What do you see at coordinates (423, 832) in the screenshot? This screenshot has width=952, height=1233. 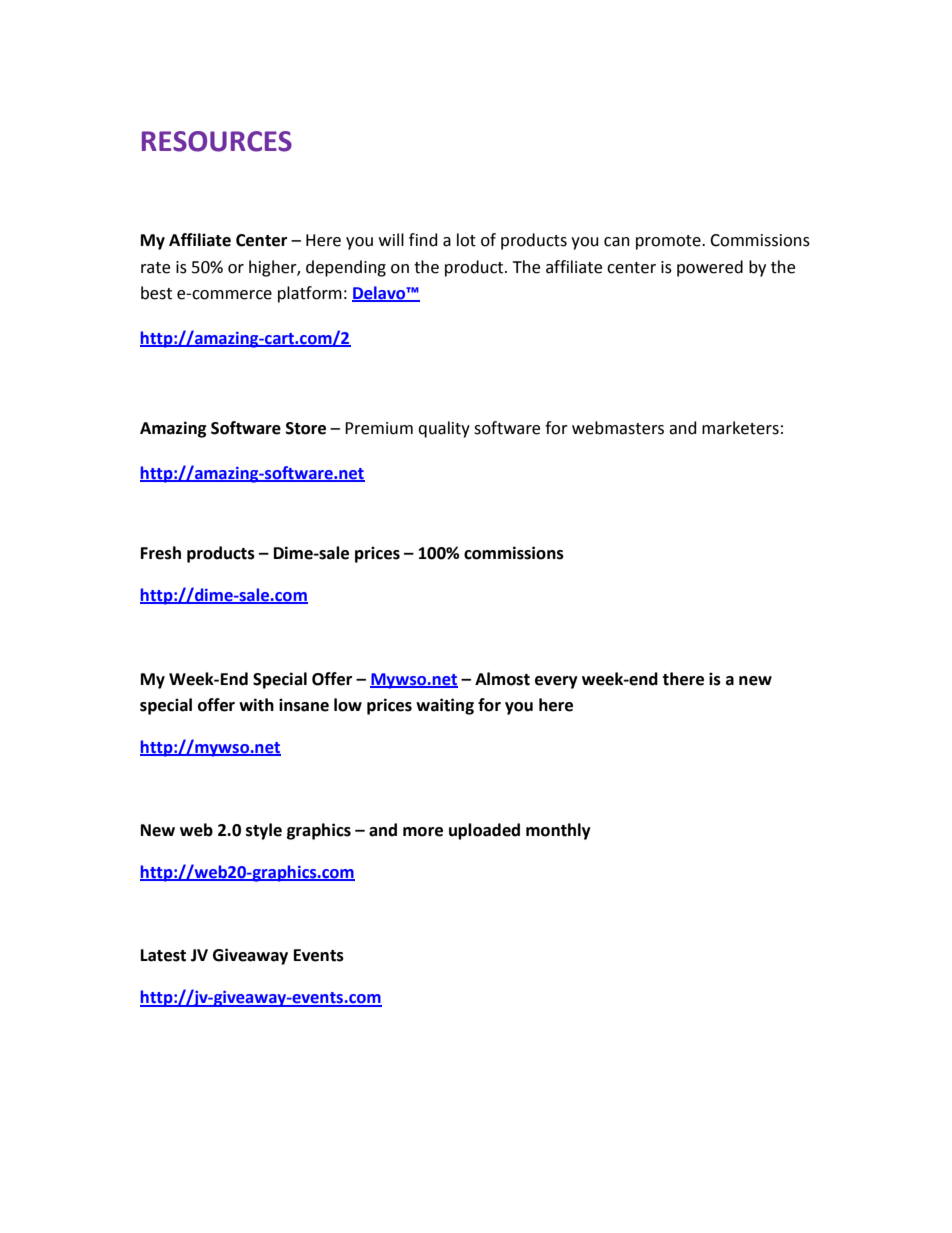 I see `more` at bounding box center [423, 832].
